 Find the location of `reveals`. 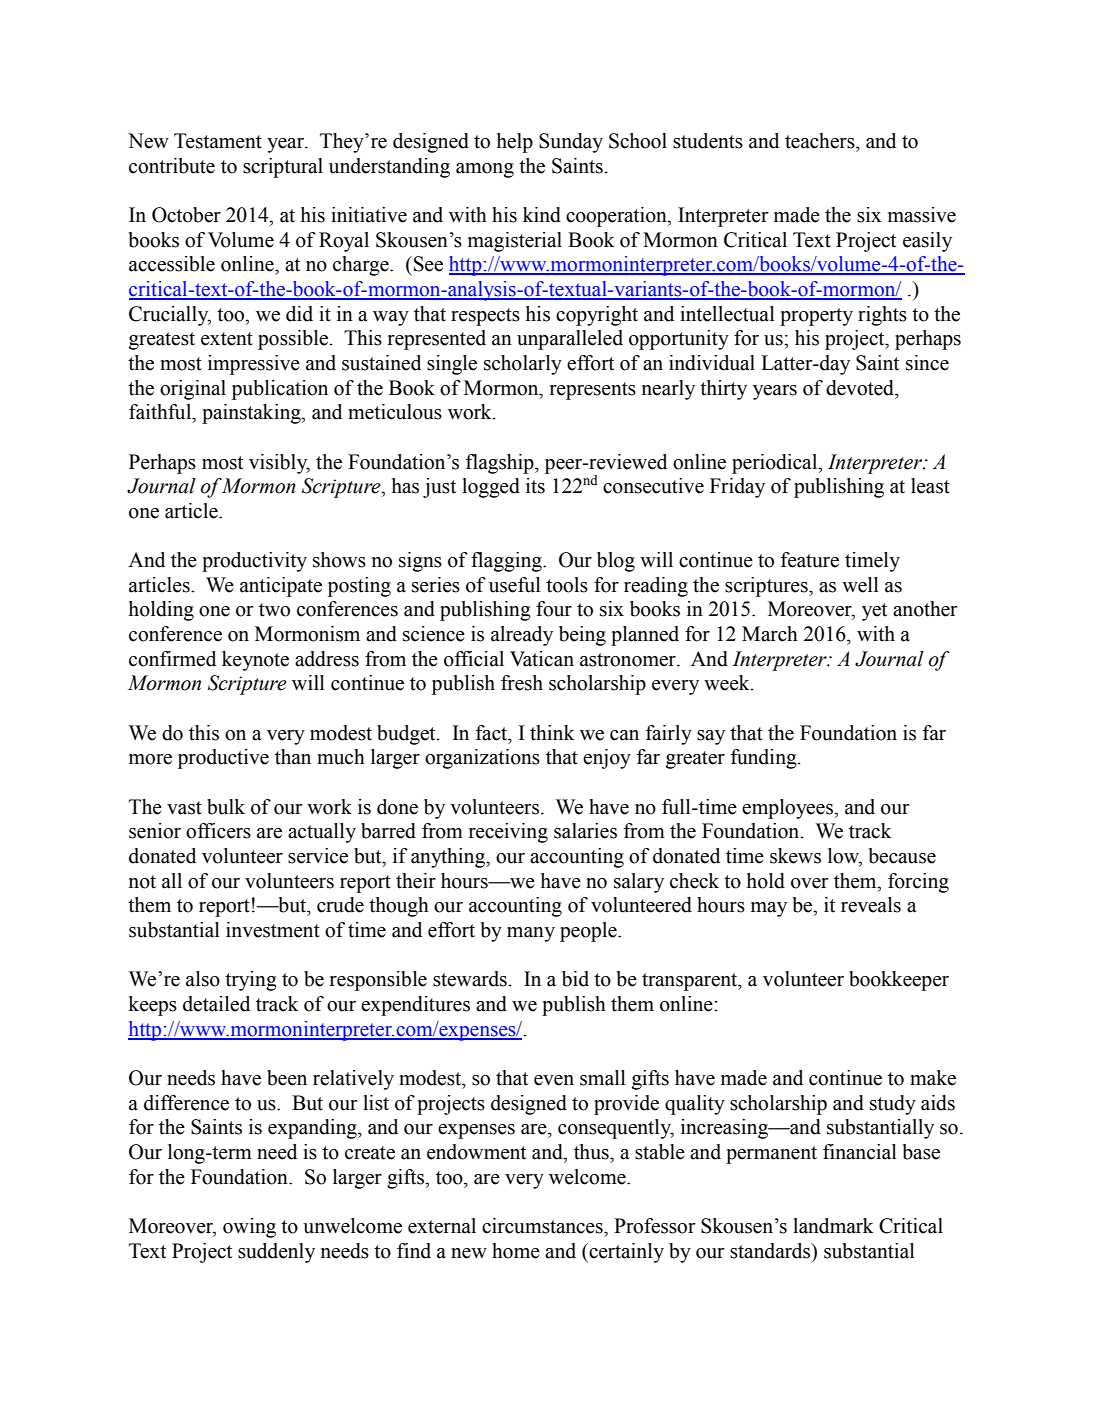

reveals is located at coordinates (871, 905).
